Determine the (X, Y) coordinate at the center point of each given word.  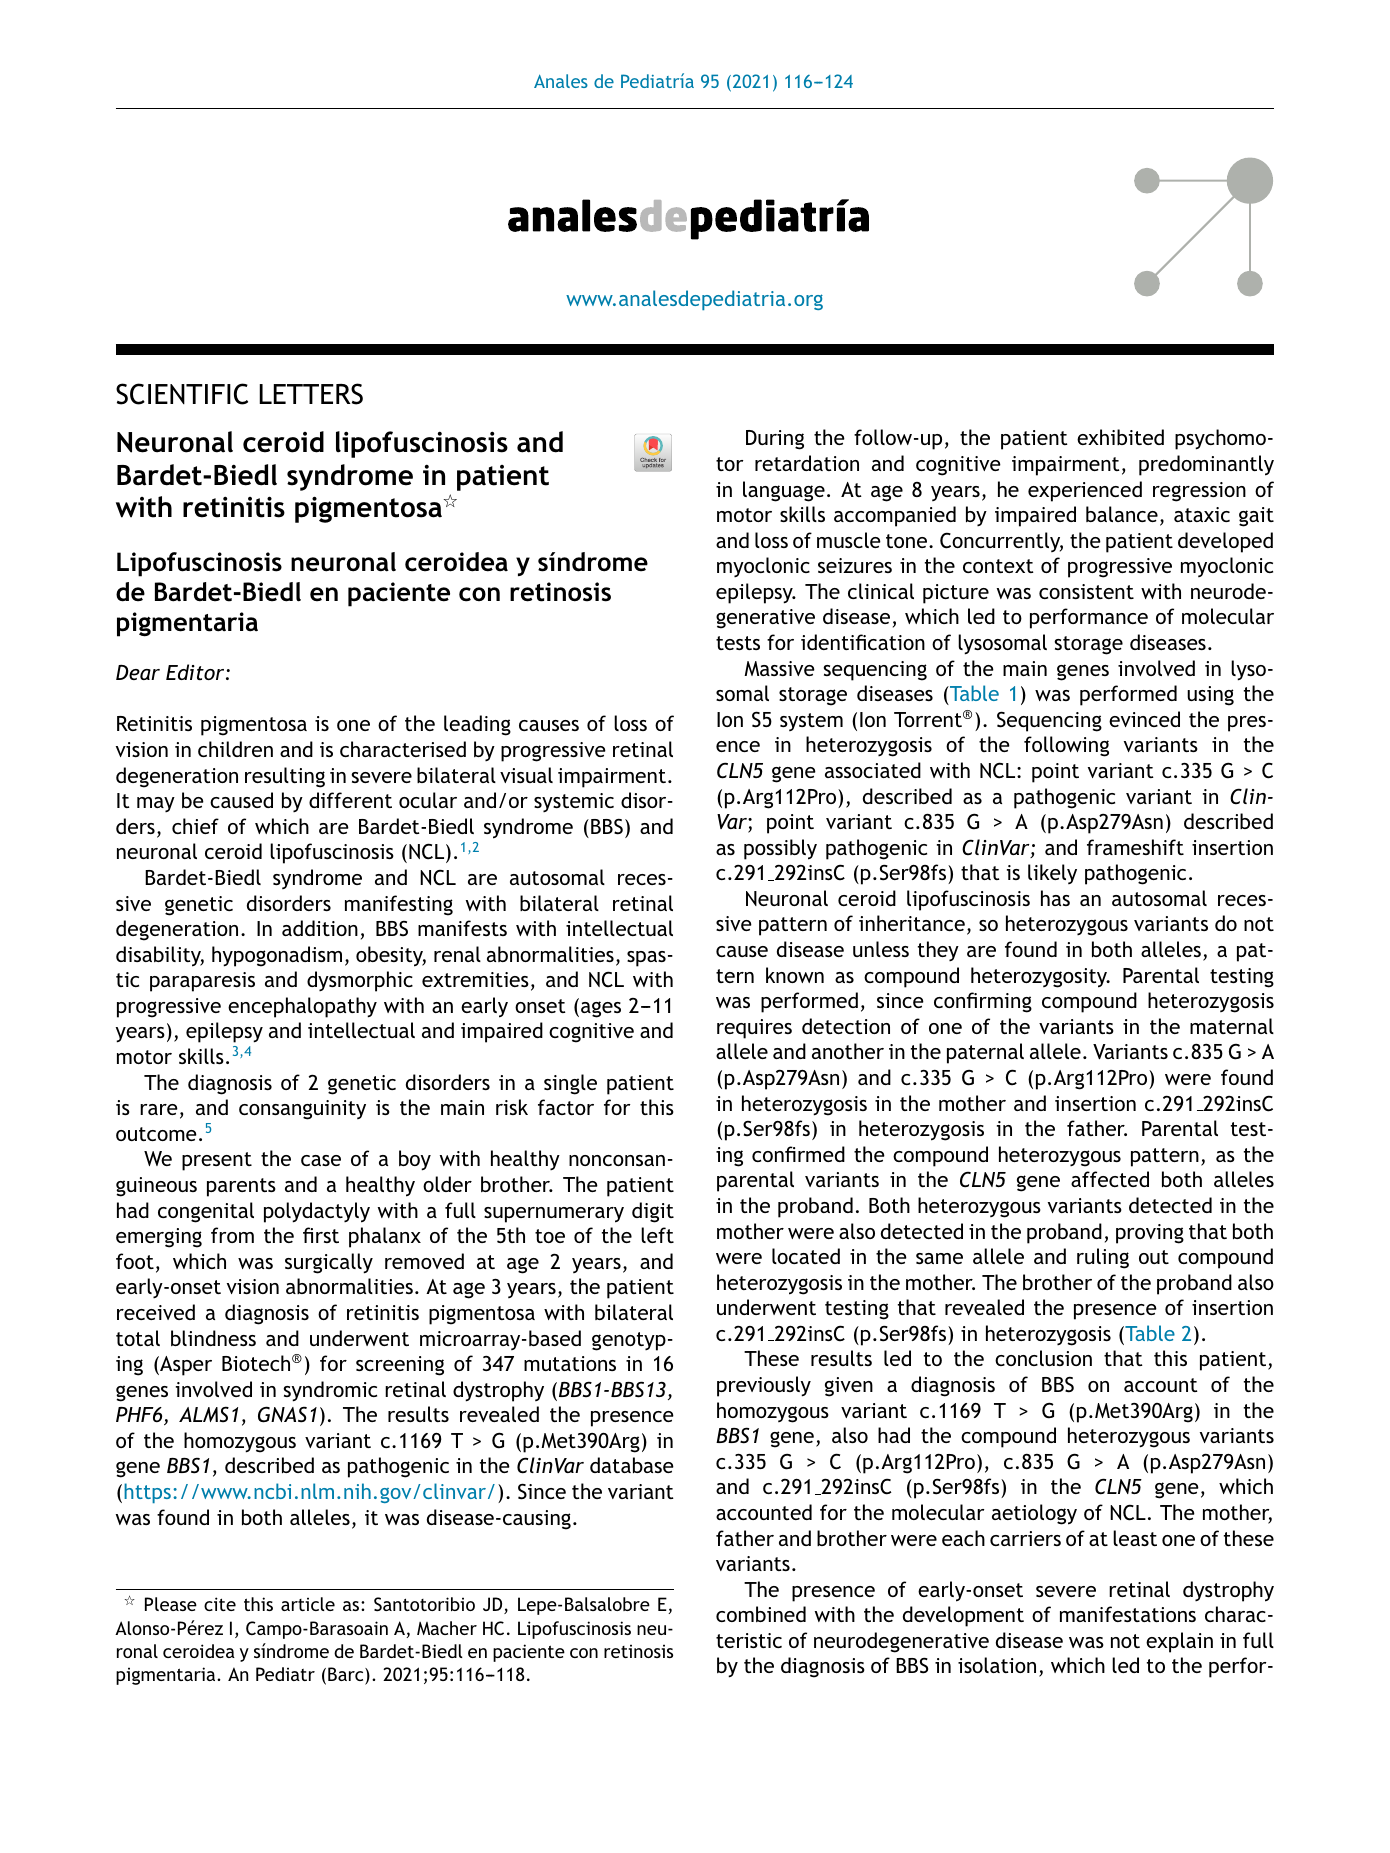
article (308, 1604)
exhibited (1120, 437)
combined (761, 1614)
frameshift (1135, 847)
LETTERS (311, 394)
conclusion (1043, 1358)
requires (754, 1029)
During (775, 440)
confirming (983, 1002)
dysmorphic (360, 981)
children (235, 749)
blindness (213, 1338)
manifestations (1128, 1614)
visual (526, 775)
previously (764, 1386)
